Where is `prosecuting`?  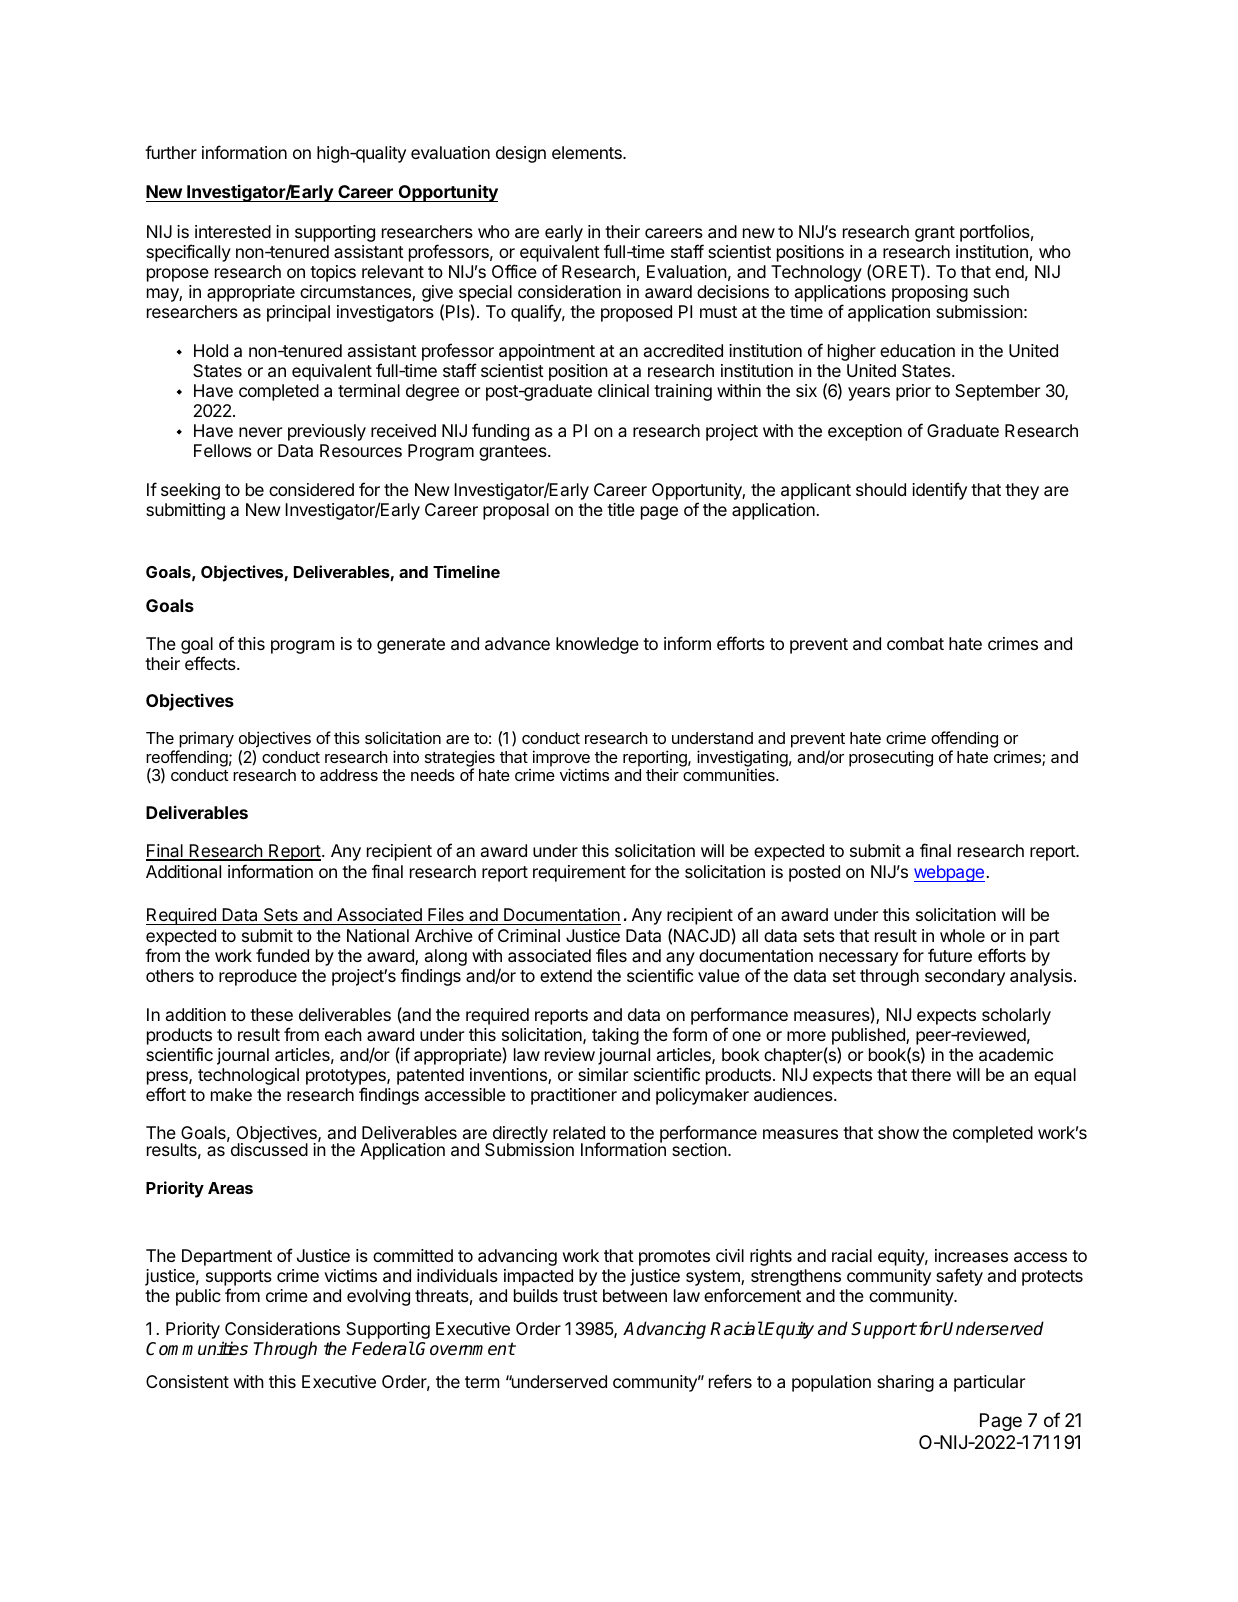
prosecuting is located at coordinates (891, 758).
